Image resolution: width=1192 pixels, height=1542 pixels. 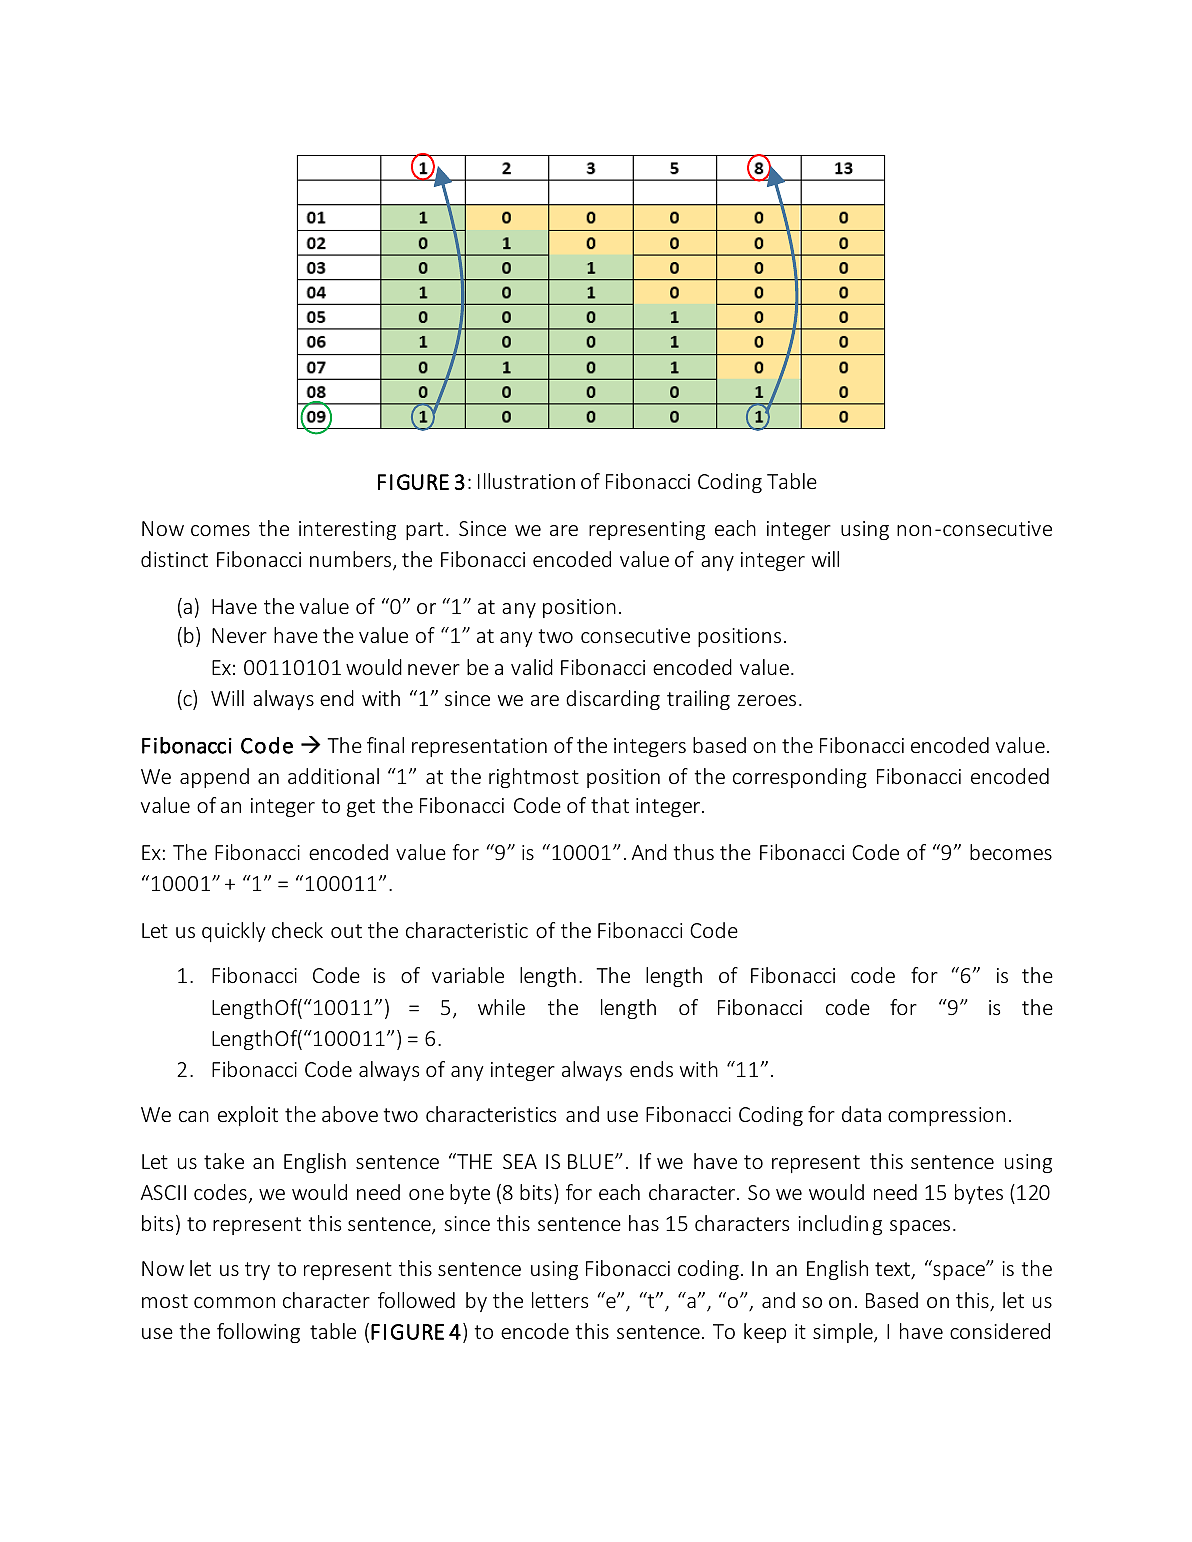 What do you see at coordinates (385, 745) in the screenshot?
I see `final` at bounding box center [385, 745].
